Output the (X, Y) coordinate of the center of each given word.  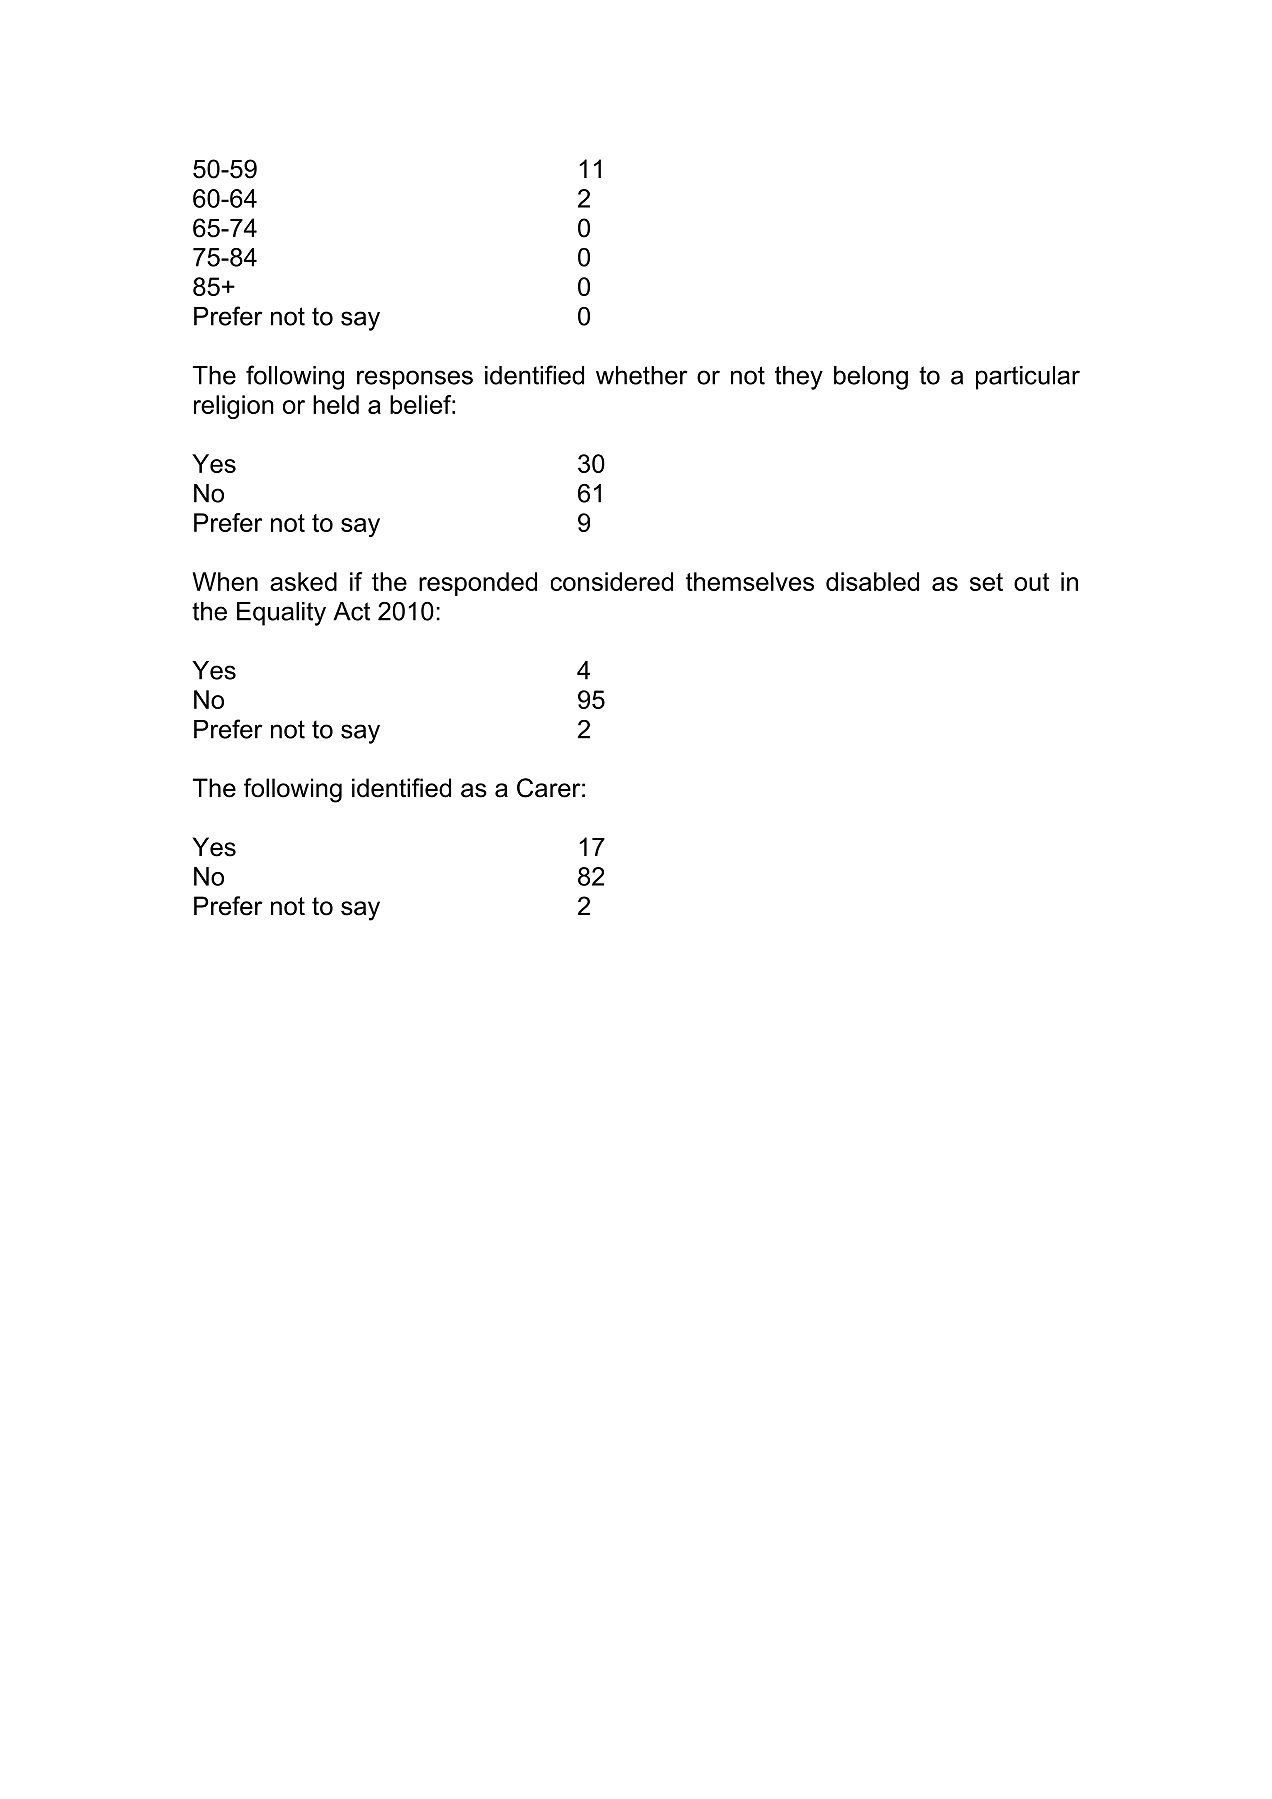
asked (303, 581)
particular (1028, 378)
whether (642, 375)
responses (415, 380)
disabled (872, 581)
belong (871, 378)
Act (351, 611)
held (336, 404)
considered (612, 581)
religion (234, 407)
